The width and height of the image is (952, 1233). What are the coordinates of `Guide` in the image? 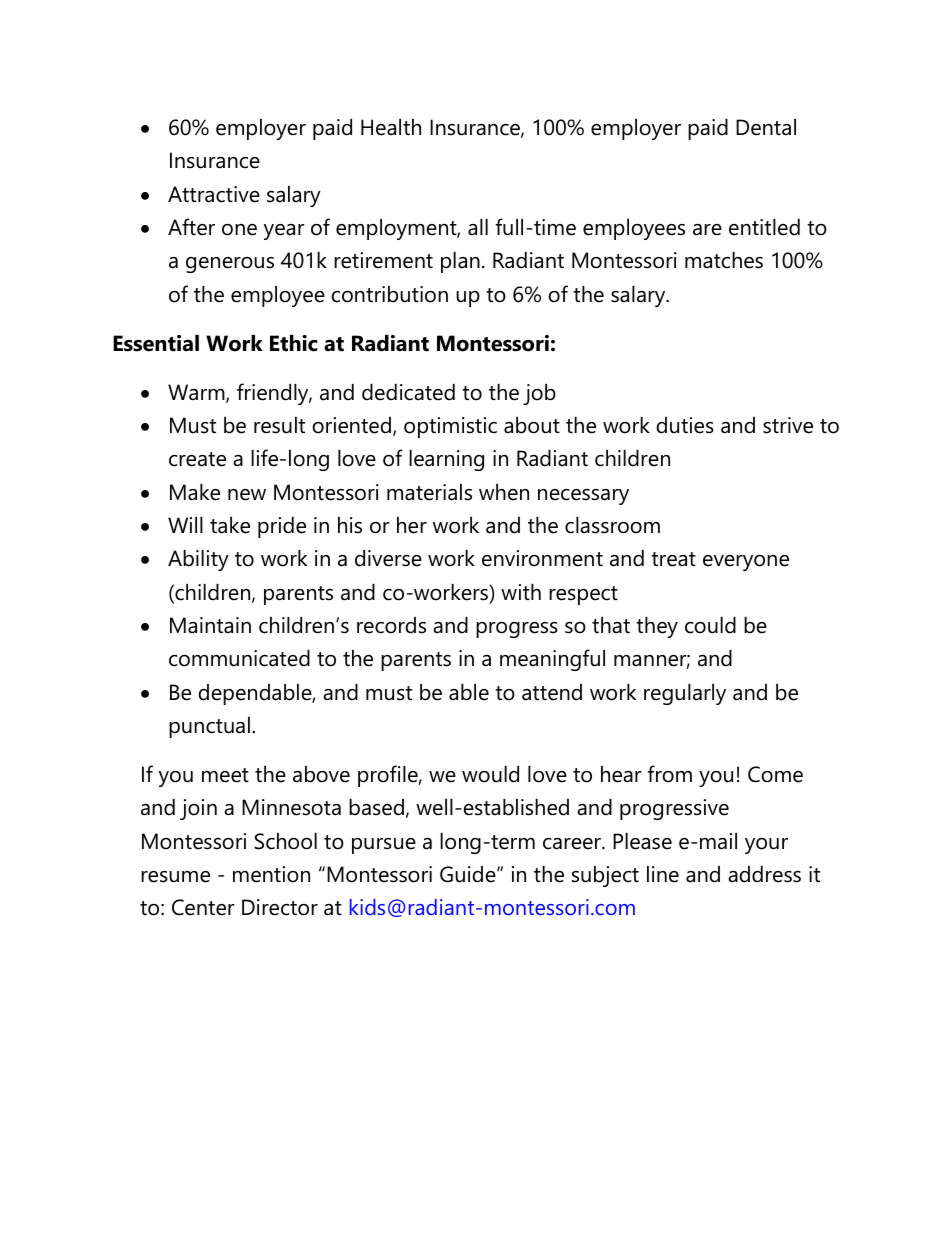 It's located at (469, 874).
